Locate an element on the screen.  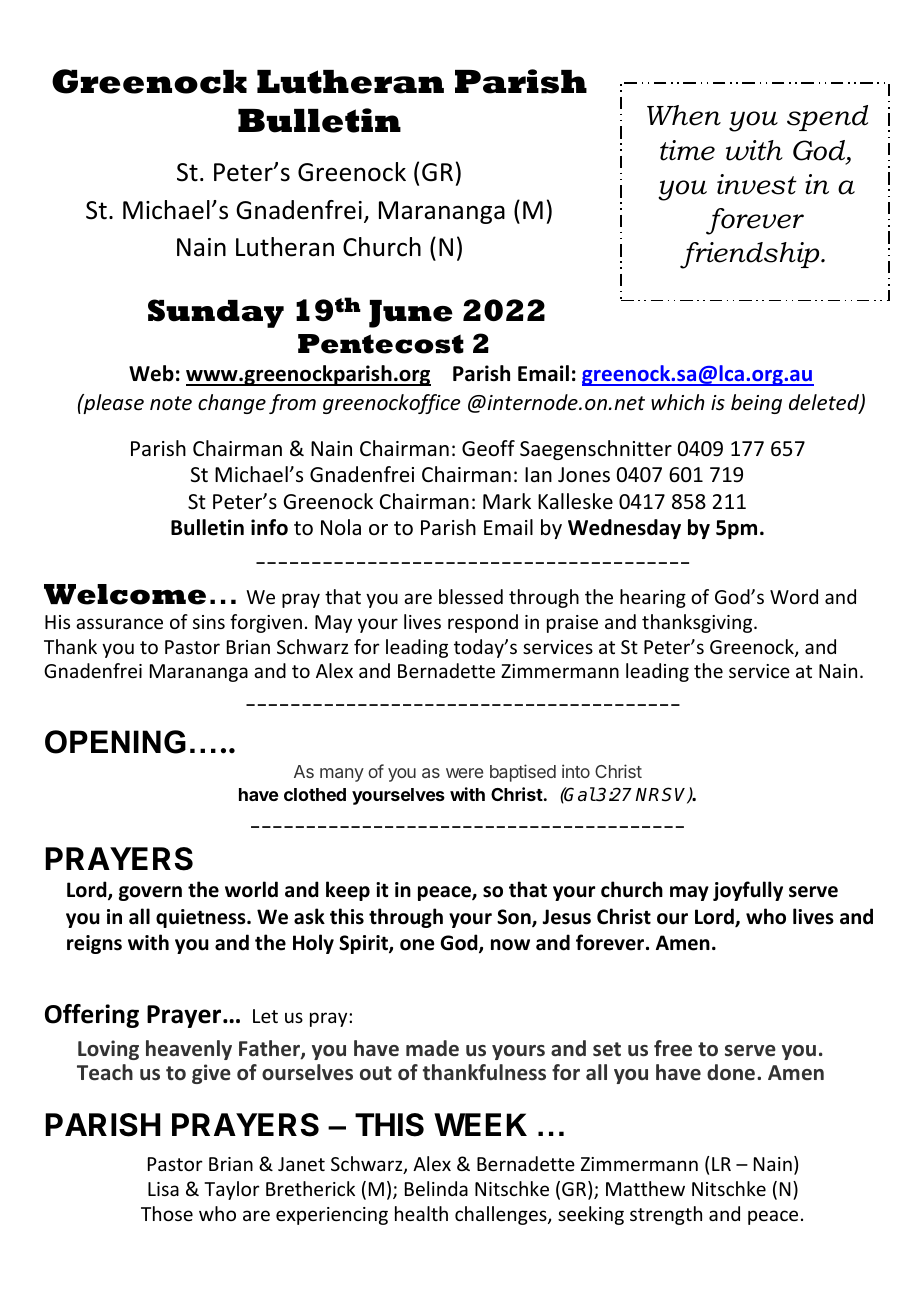
Word is located at coordinates (794, 596).
